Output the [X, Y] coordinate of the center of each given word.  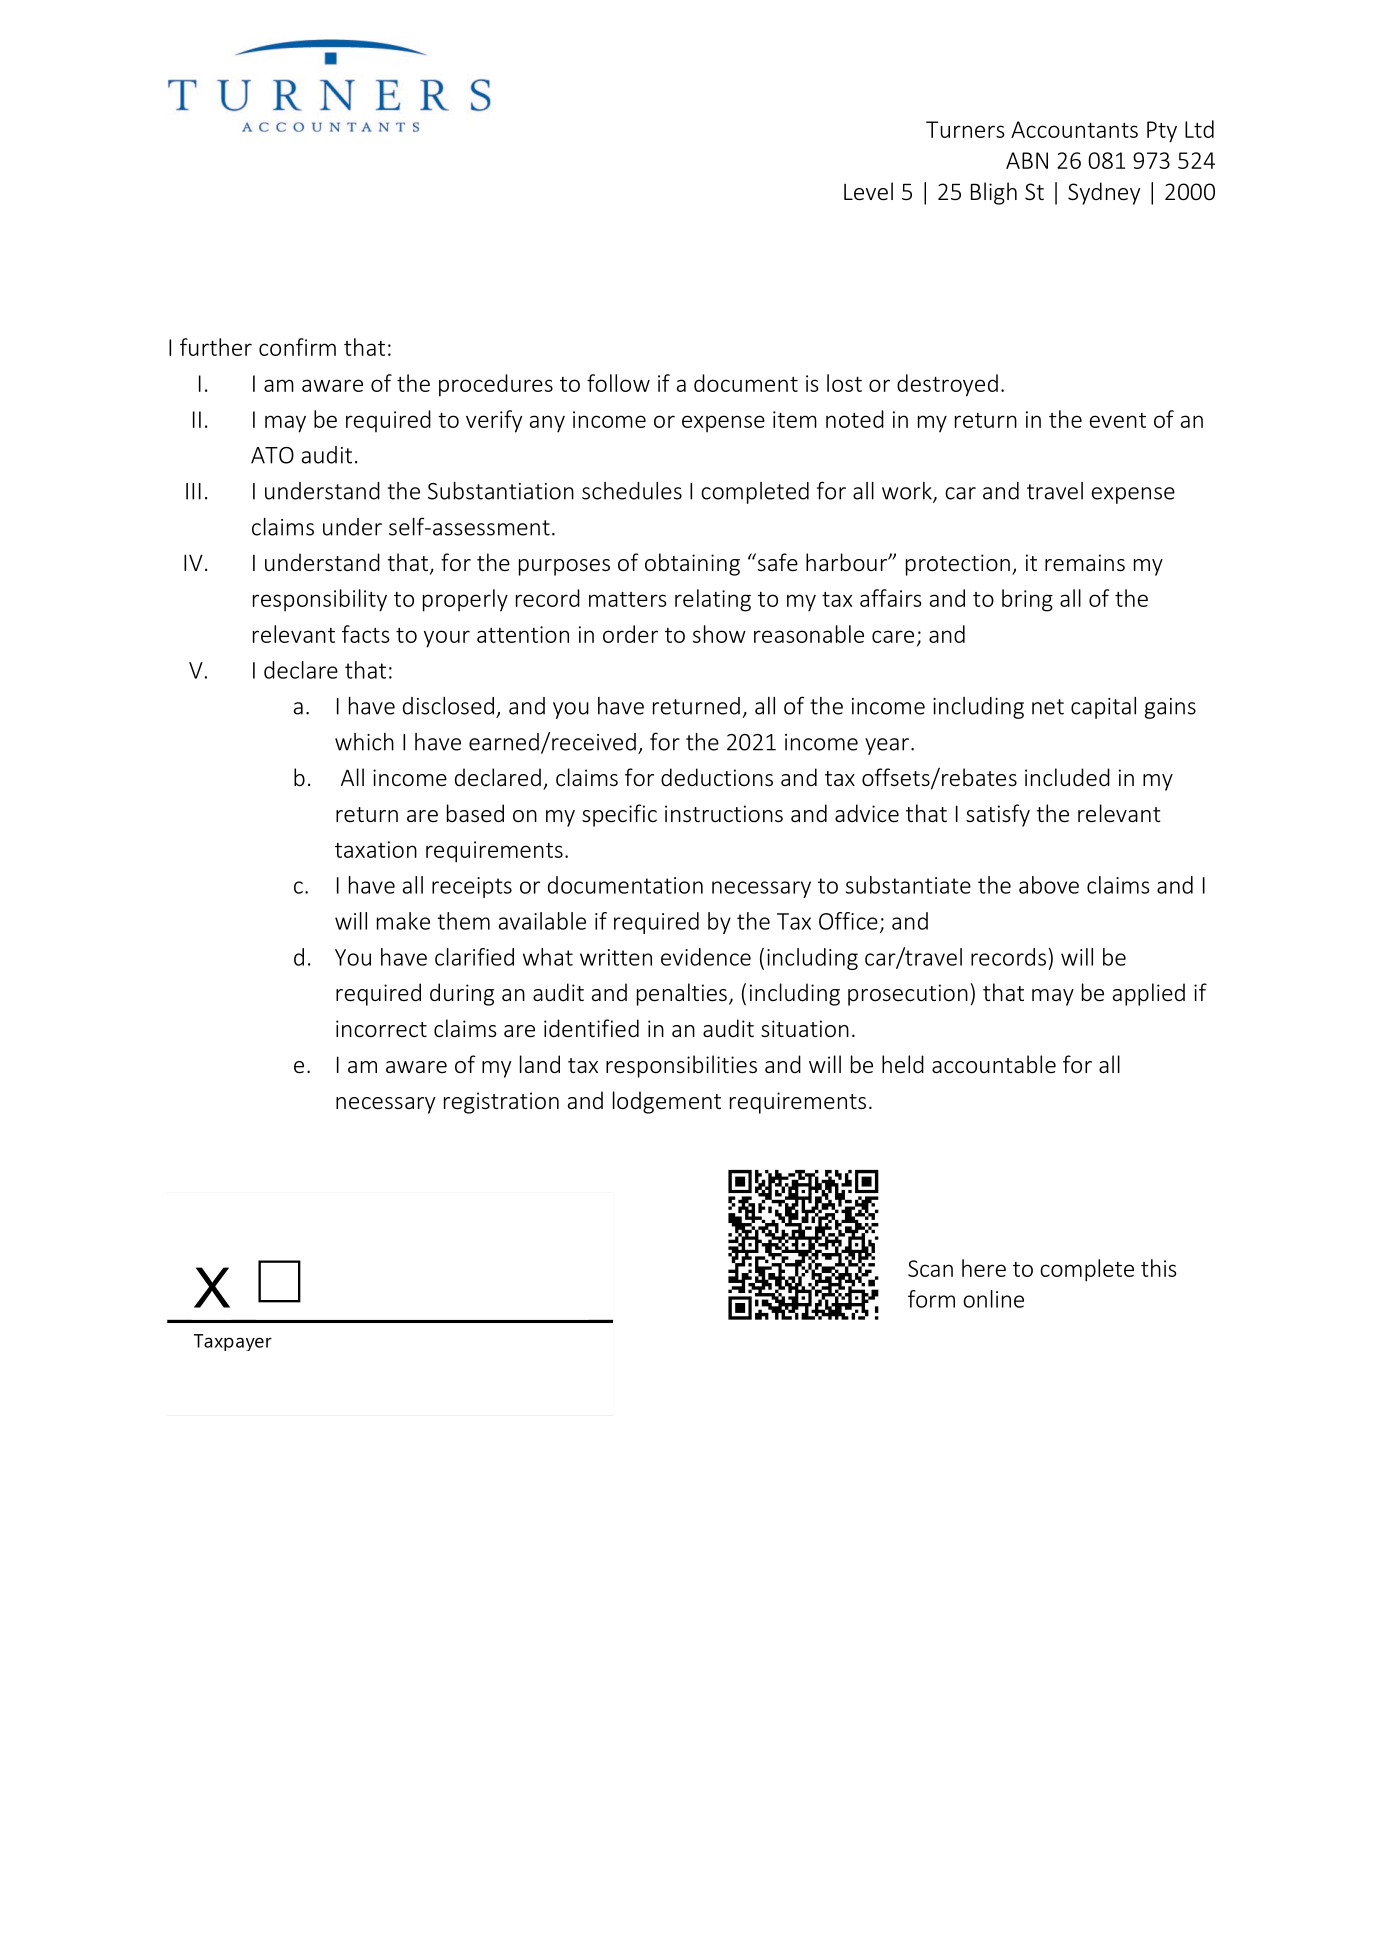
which [364, 742]
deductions [717, 777]
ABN [1027, 160]
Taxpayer [233, 1342]
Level [868, 191]
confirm [297, 347]
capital [1103, 708]
